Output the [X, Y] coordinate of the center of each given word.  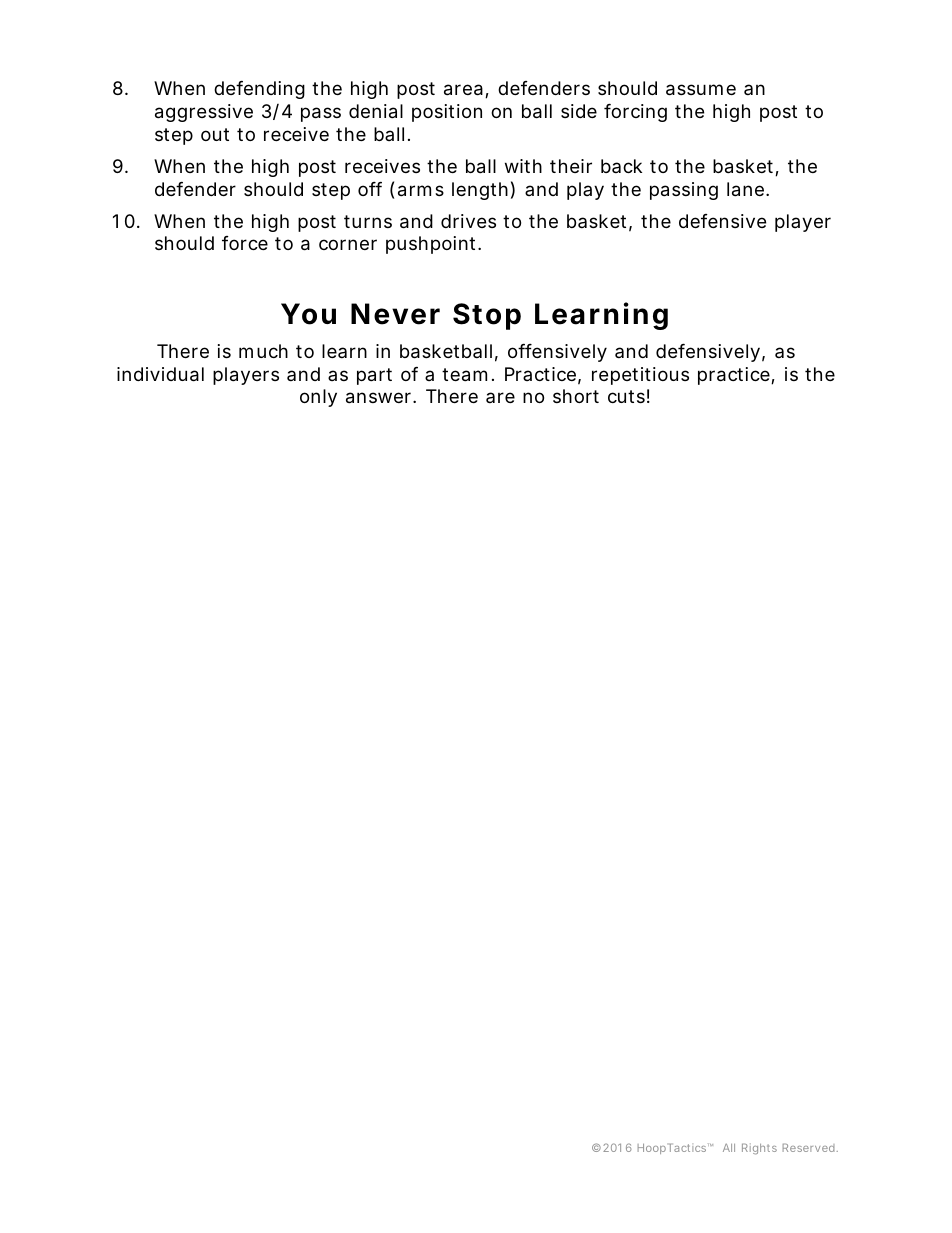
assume [701, 90]
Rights [759, 1149]
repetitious [640, 376]
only [318, 398]
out [215, 134]
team [464, 375]
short [576, 396]
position [447, 113]
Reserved [809, 1147]
